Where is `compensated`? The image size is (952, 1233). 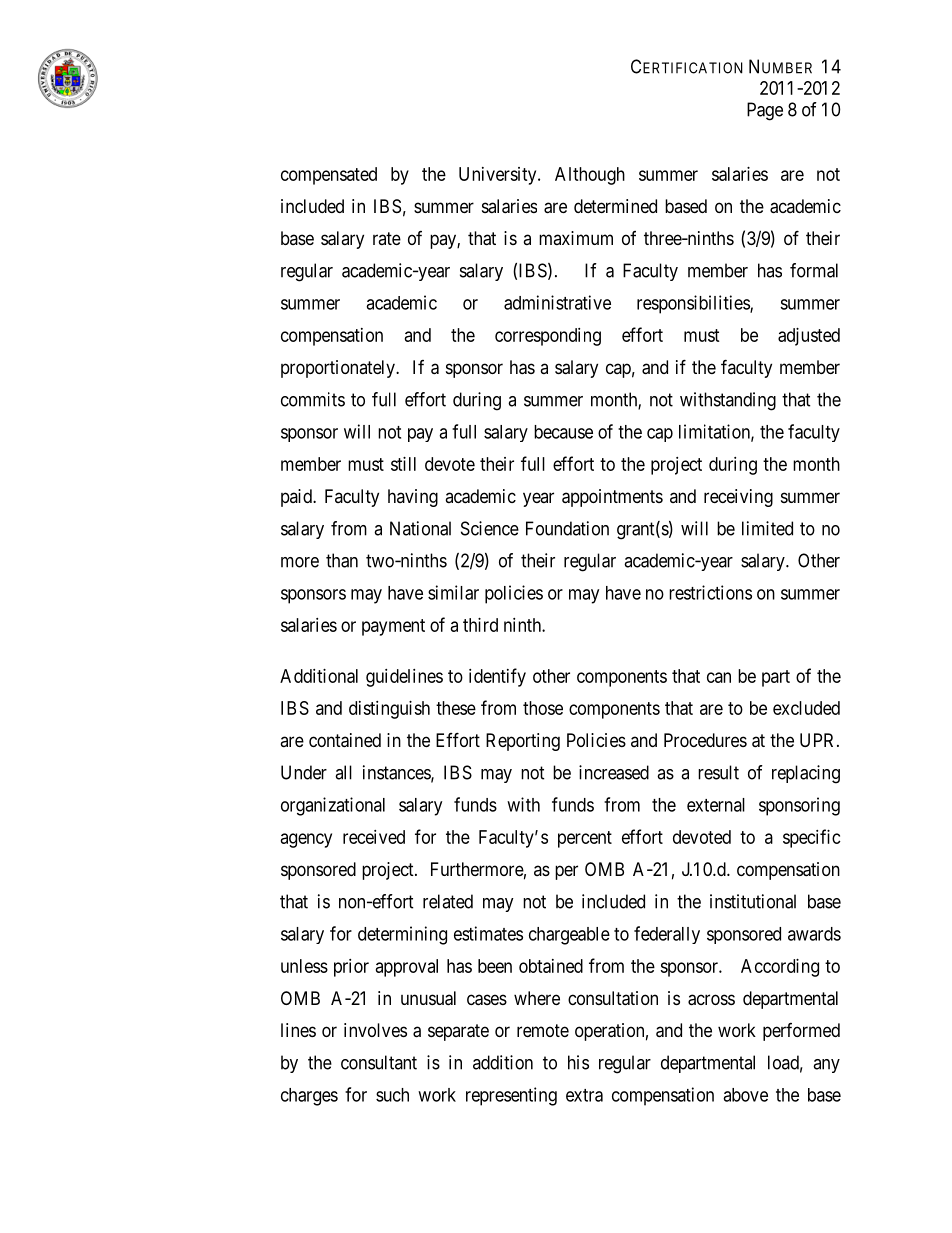 compensated is located at coordinates (329, 176).
